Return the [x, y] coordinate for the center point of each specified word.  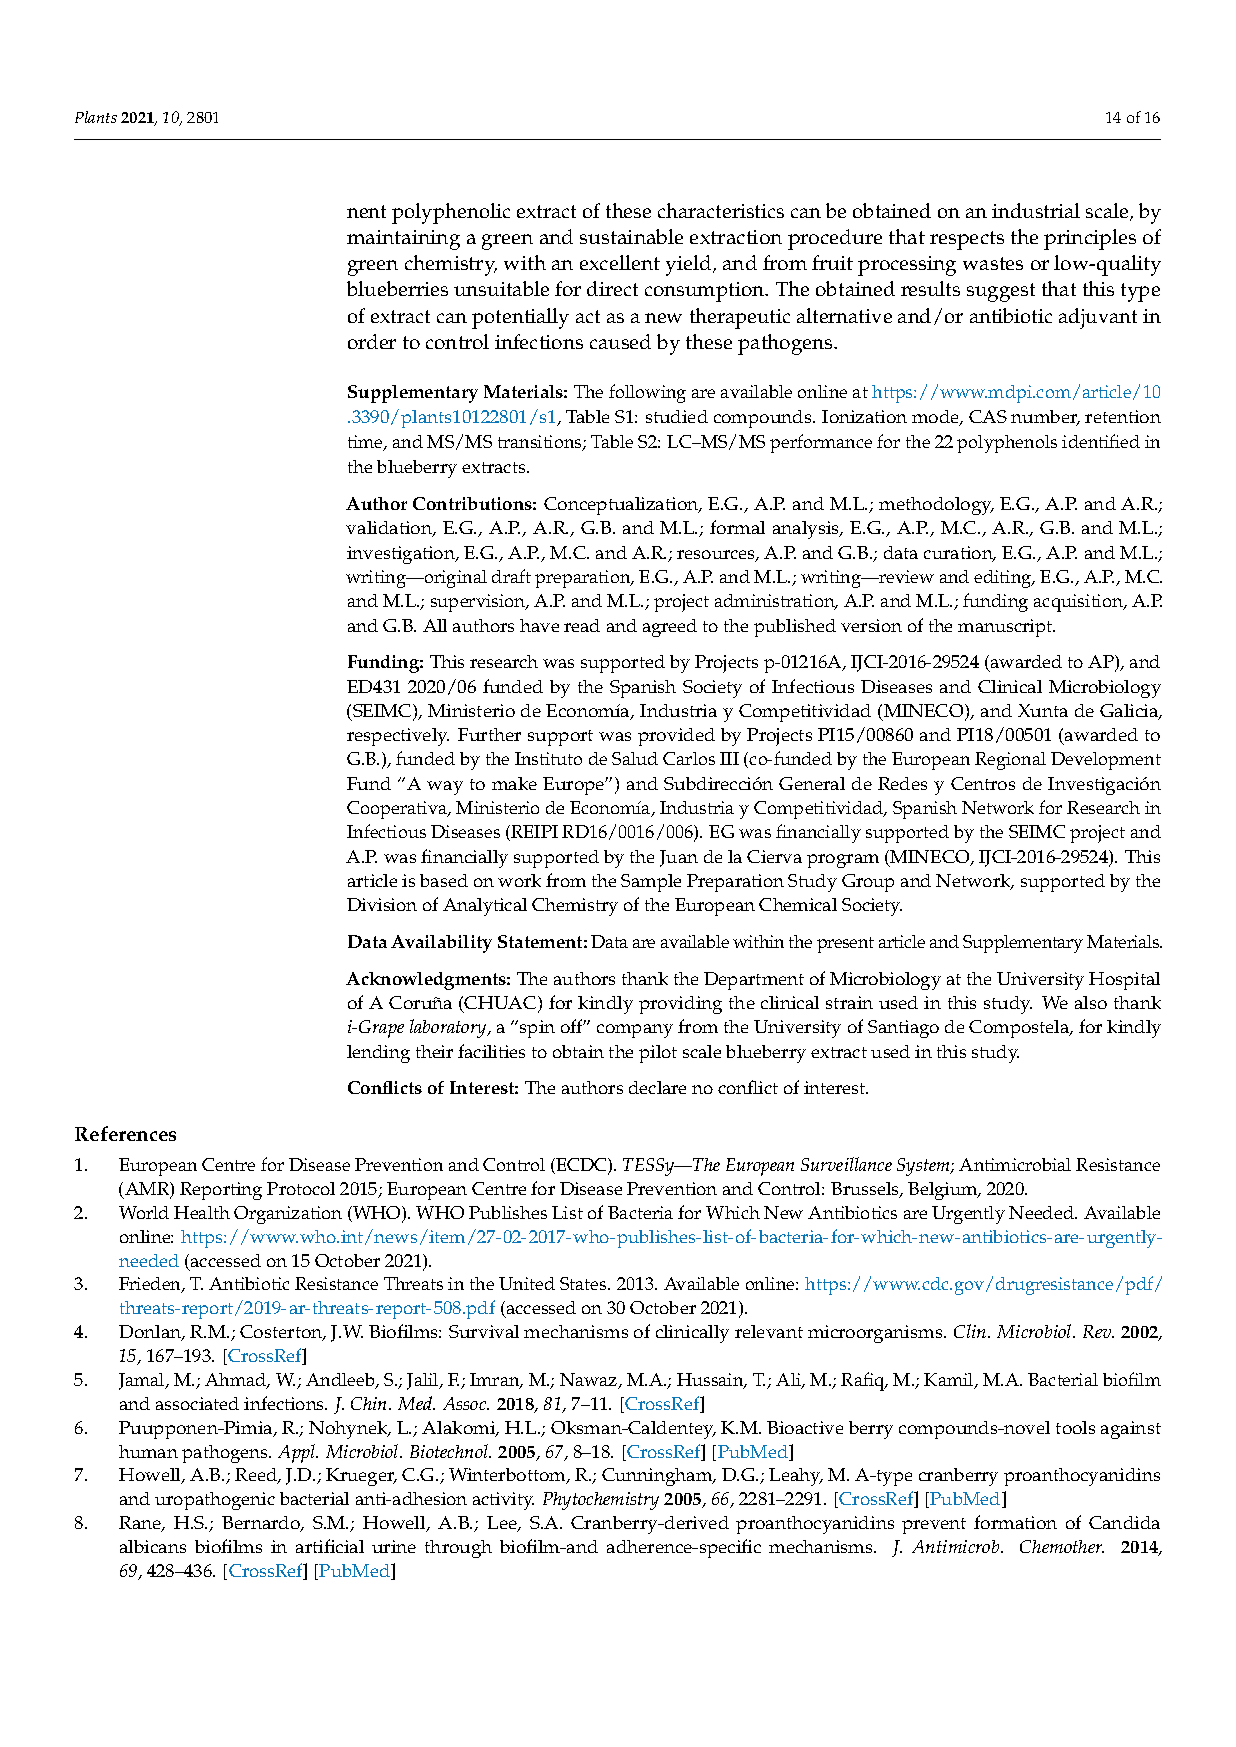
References [125, 1133]
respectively [398, 737]
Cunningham [658, 1477]
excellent [620, 262]
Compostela [1020, 1029]
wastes [993, 263]
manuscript [1006, 628]
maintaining [403, 240]
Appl [298, 1453]
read [582, 625]
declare [657, 1087]
